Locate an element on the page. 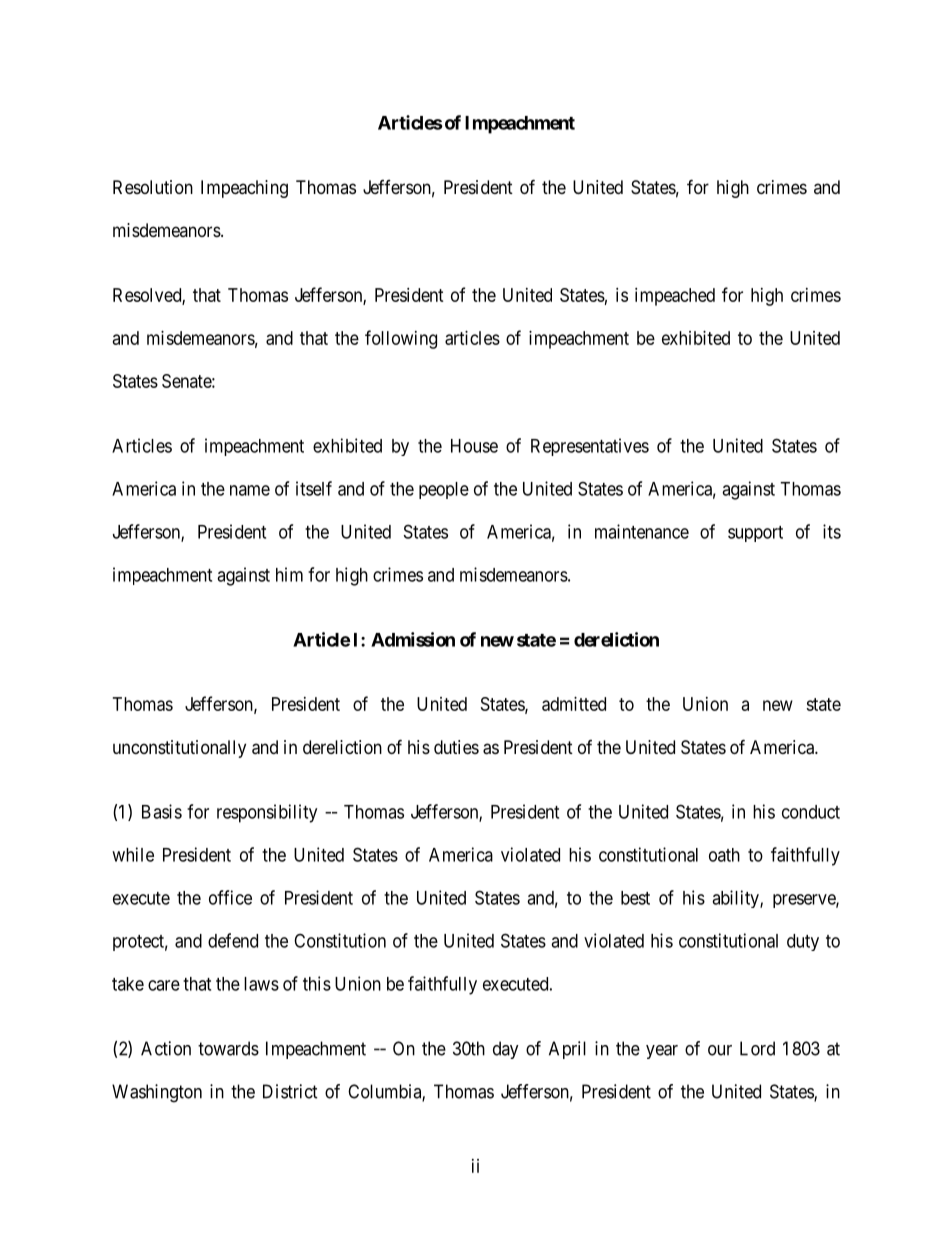 The height and width of the page is (1233, 952). name is located at coordinates (250, 490).
